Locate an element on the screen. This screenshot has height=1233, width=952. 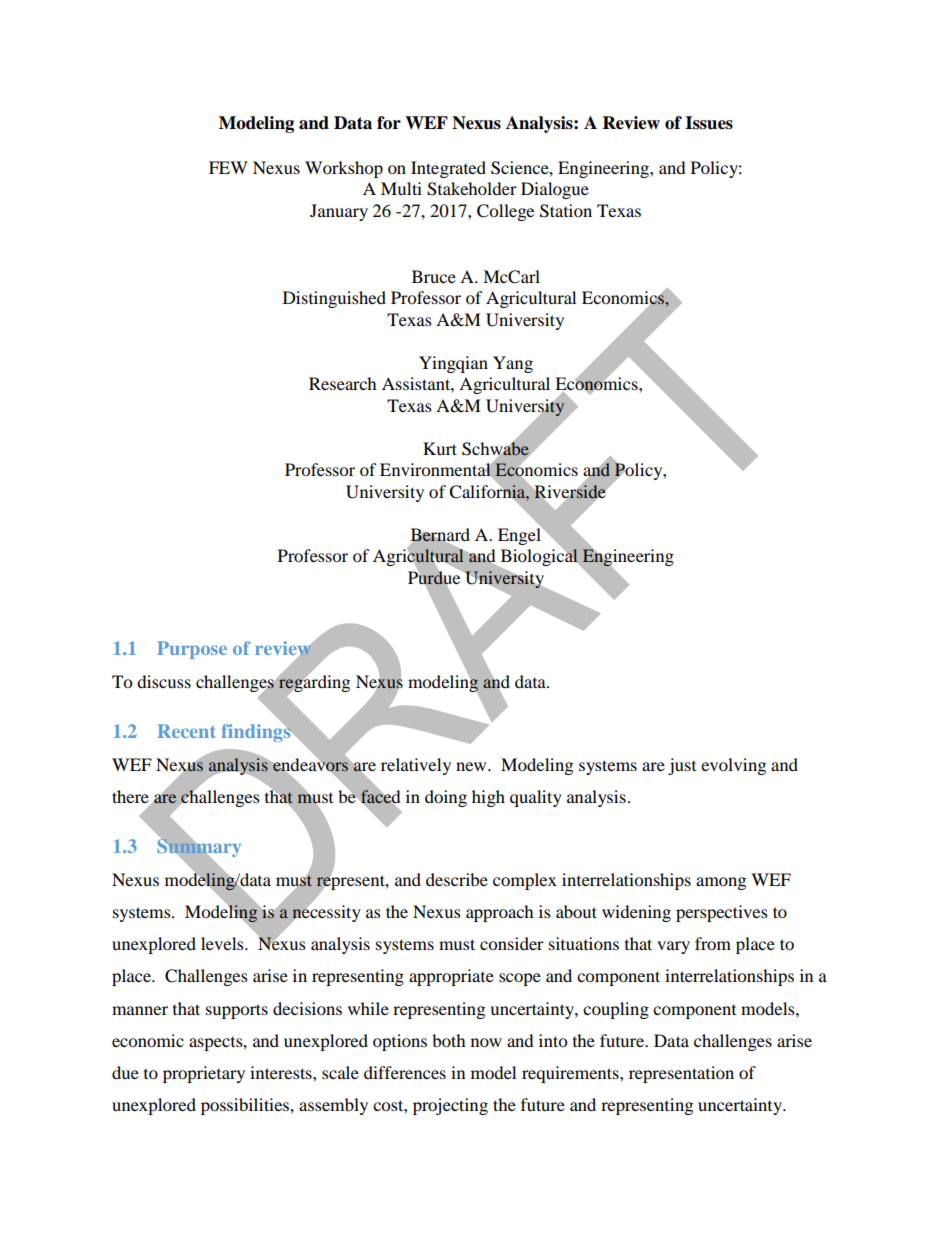
just is located at coordinates (682, 766).
